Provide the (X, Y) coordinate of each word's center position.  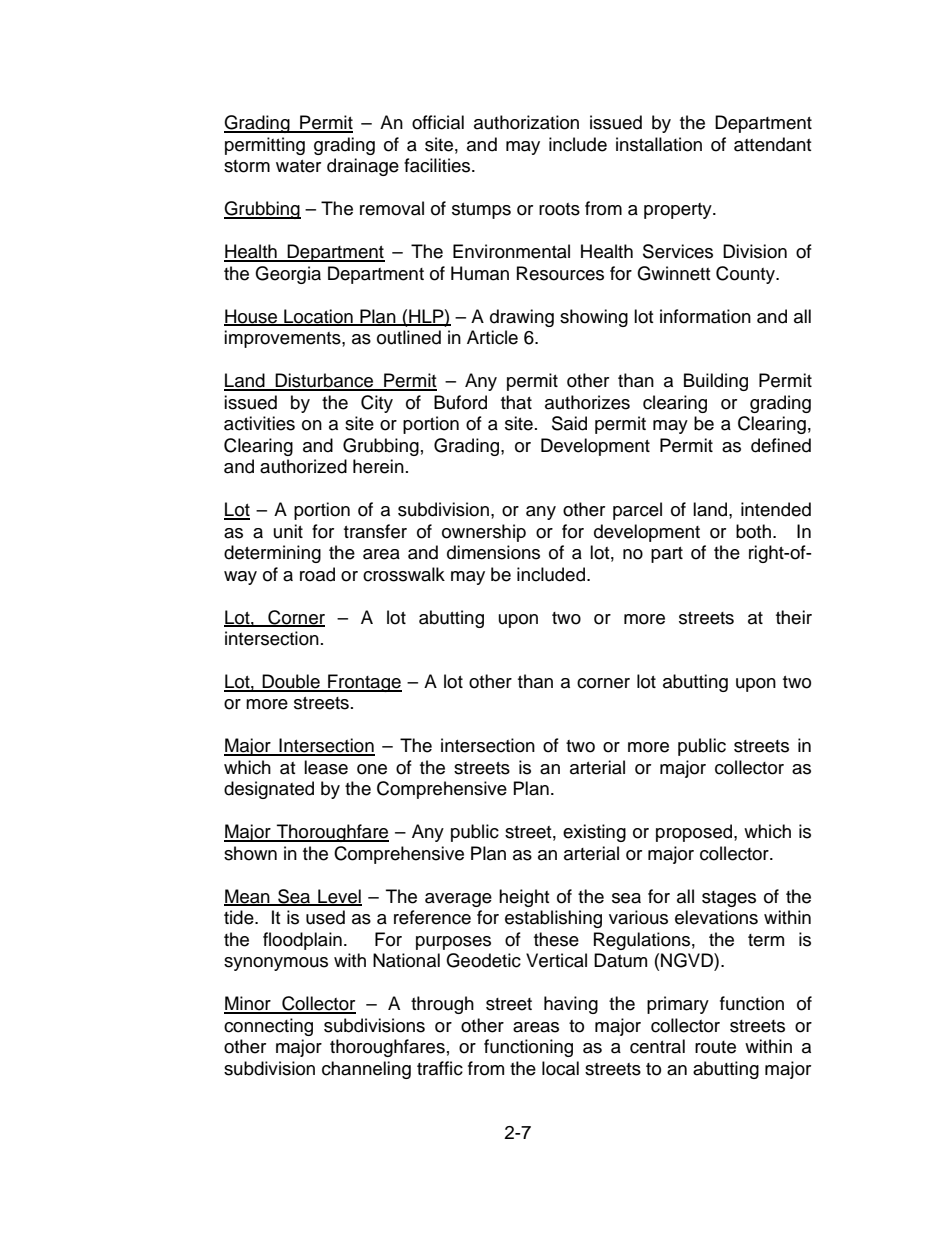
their (794, 617)
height (524, 898)
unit (288, 531)
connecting (268, 1027)
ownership (484, 533)
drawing (522, 318)
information (705, 316)
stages (729, 899)
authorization (526, 122)
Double (291, 682)
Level (339, 897)
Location (318, 317)
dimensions (493, 552)
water (298, 166)
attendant (772, 144)
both (753, 531)
